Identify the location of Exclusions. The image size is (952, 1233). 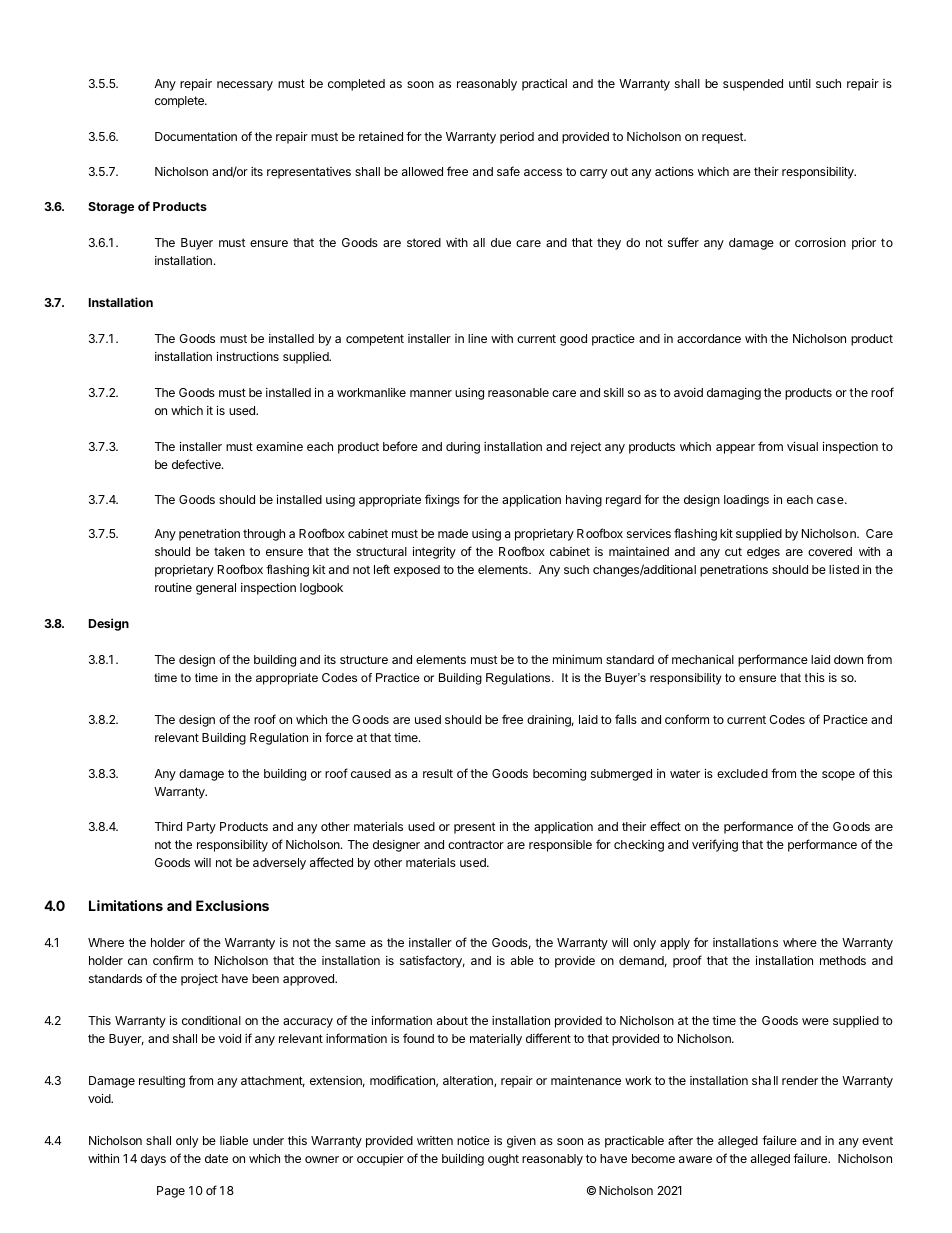
(232, 905).
